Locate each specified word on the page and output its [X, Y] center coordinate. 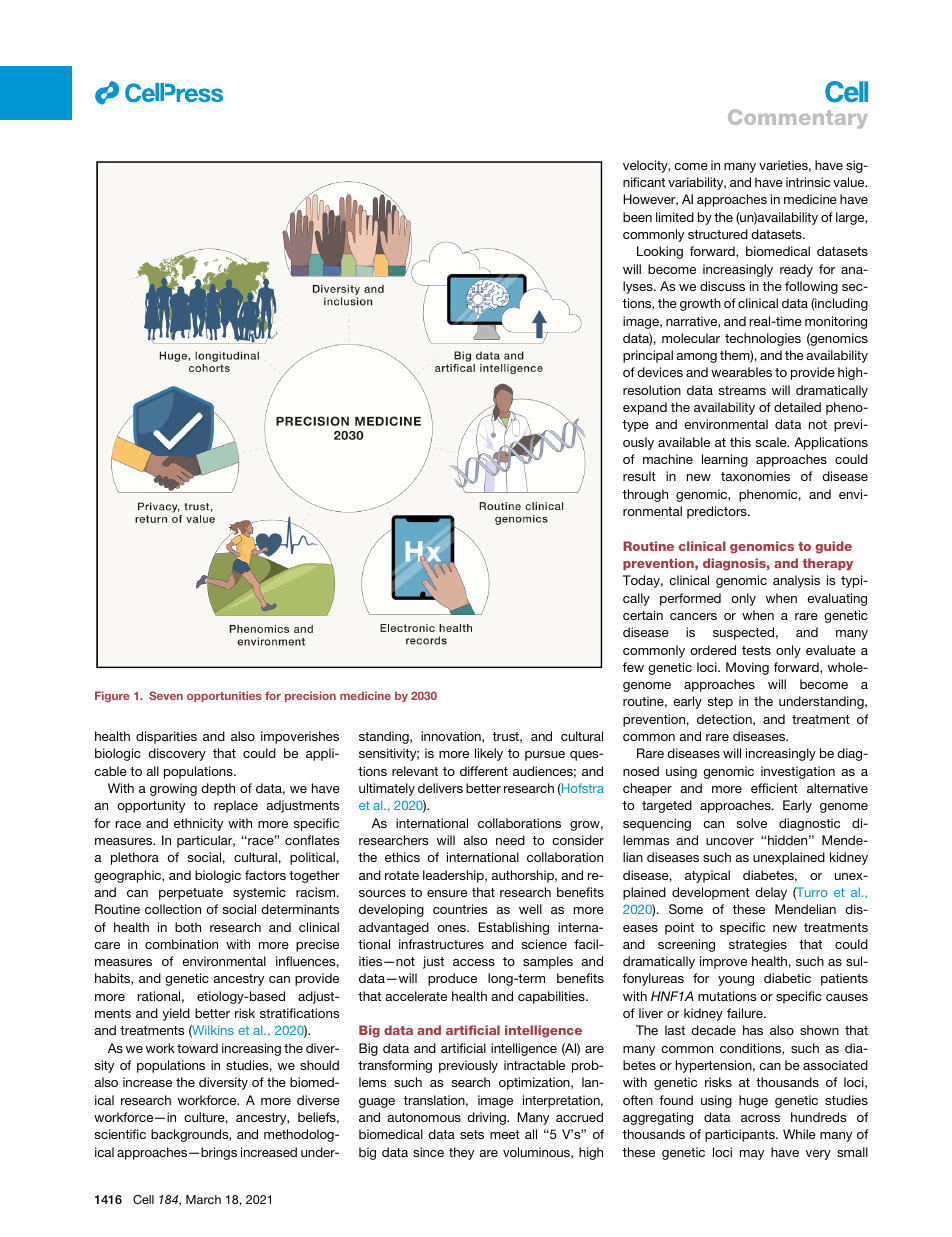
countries [460, 909]
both [188, 927]
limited [675, 217]
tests [756, 650]
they [461, 1153]
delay [771, 893]
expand [645, 408]
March [203, 1199]
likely [489, 754]
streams [742, 390]
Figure [112, 696]
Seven [166, 695]
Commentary [798, 119]
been [637, 217]
